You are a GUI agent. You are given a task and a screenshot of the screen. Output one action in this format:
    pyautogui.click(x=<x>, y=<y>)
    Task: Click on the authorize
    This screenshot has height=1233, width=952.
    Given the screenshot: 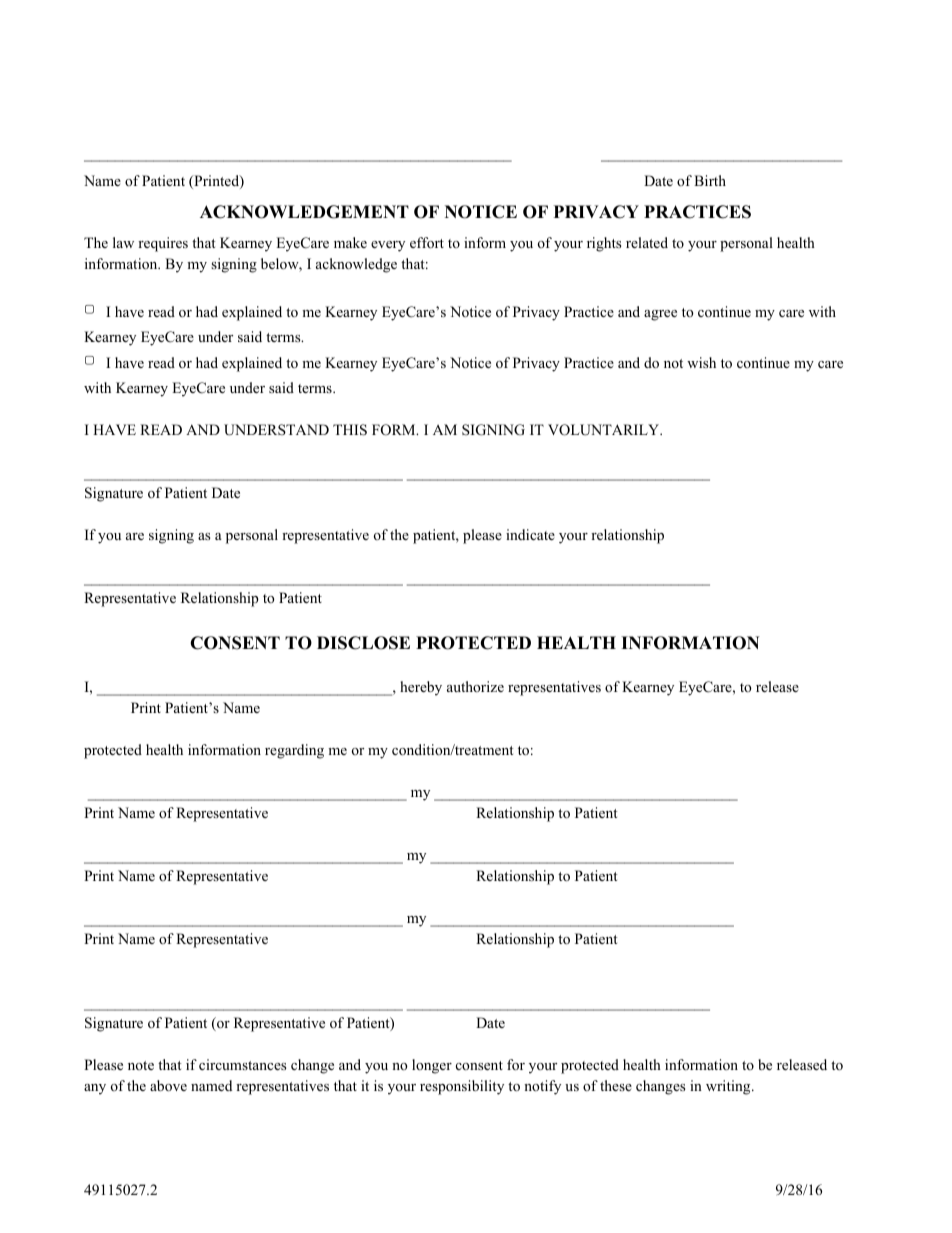 What is the action you would take?
    pyautogui.click(x=475, y=686)
